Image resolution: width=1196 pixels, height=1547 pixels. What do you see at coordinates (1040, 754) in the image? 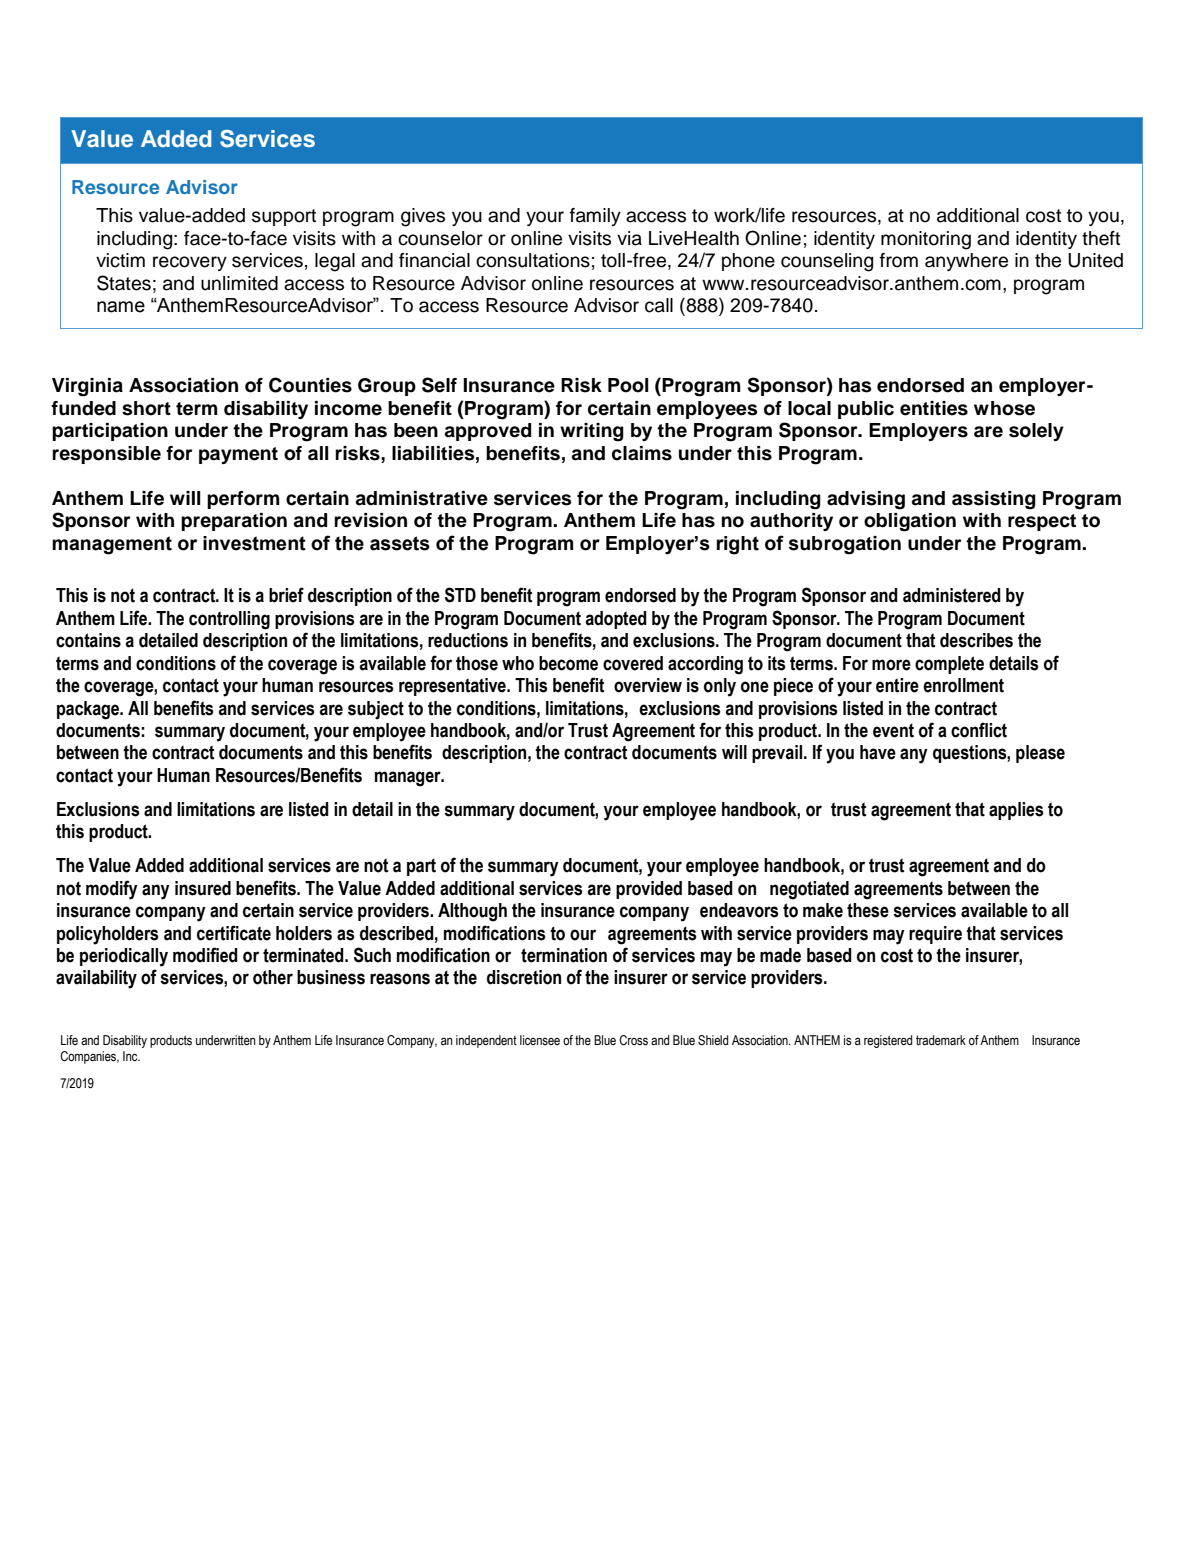
I see `please` at bounding box center [1040, 754].
